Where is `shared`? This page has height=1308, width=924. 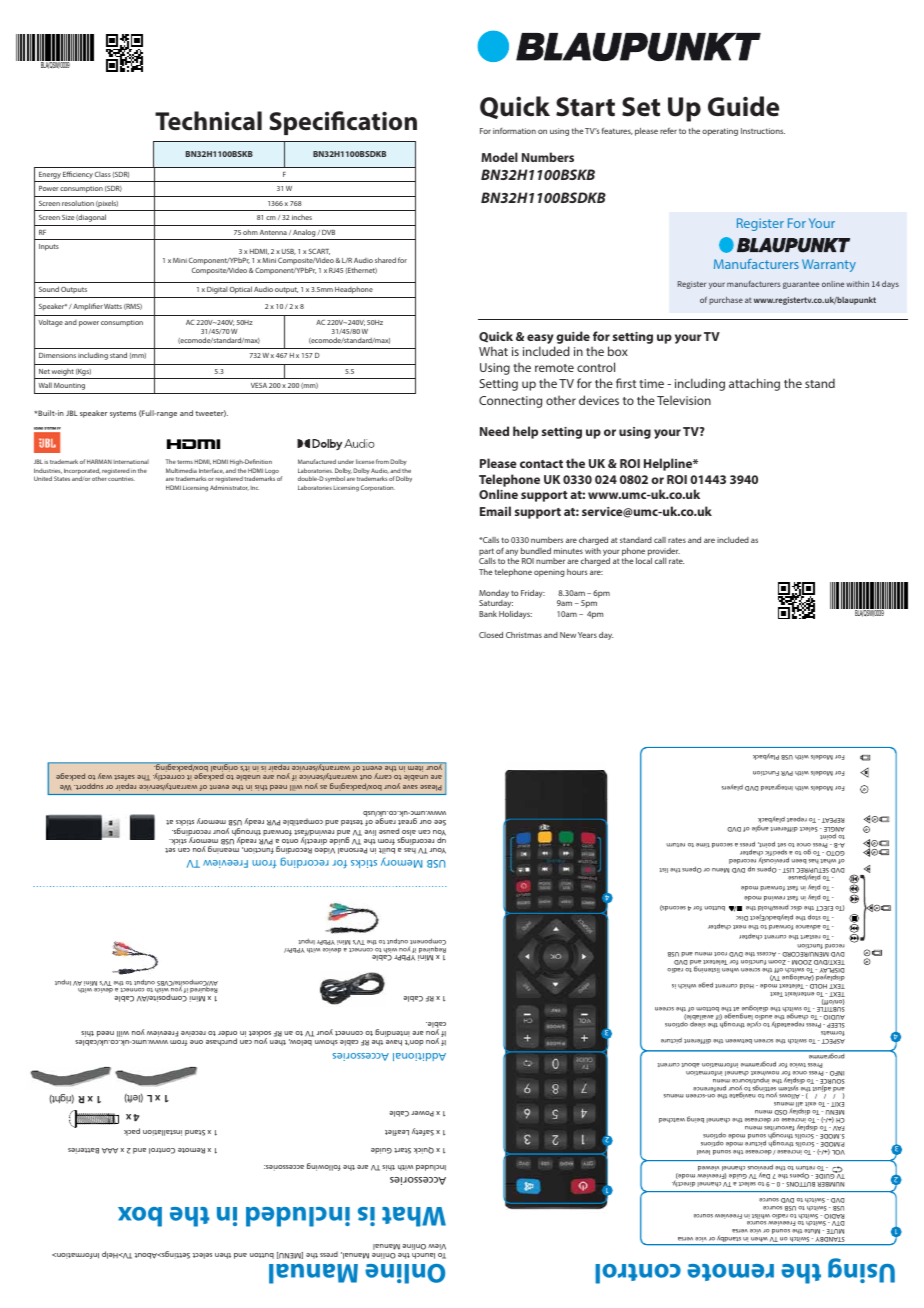 shared is located at coordinates (385, 260).
